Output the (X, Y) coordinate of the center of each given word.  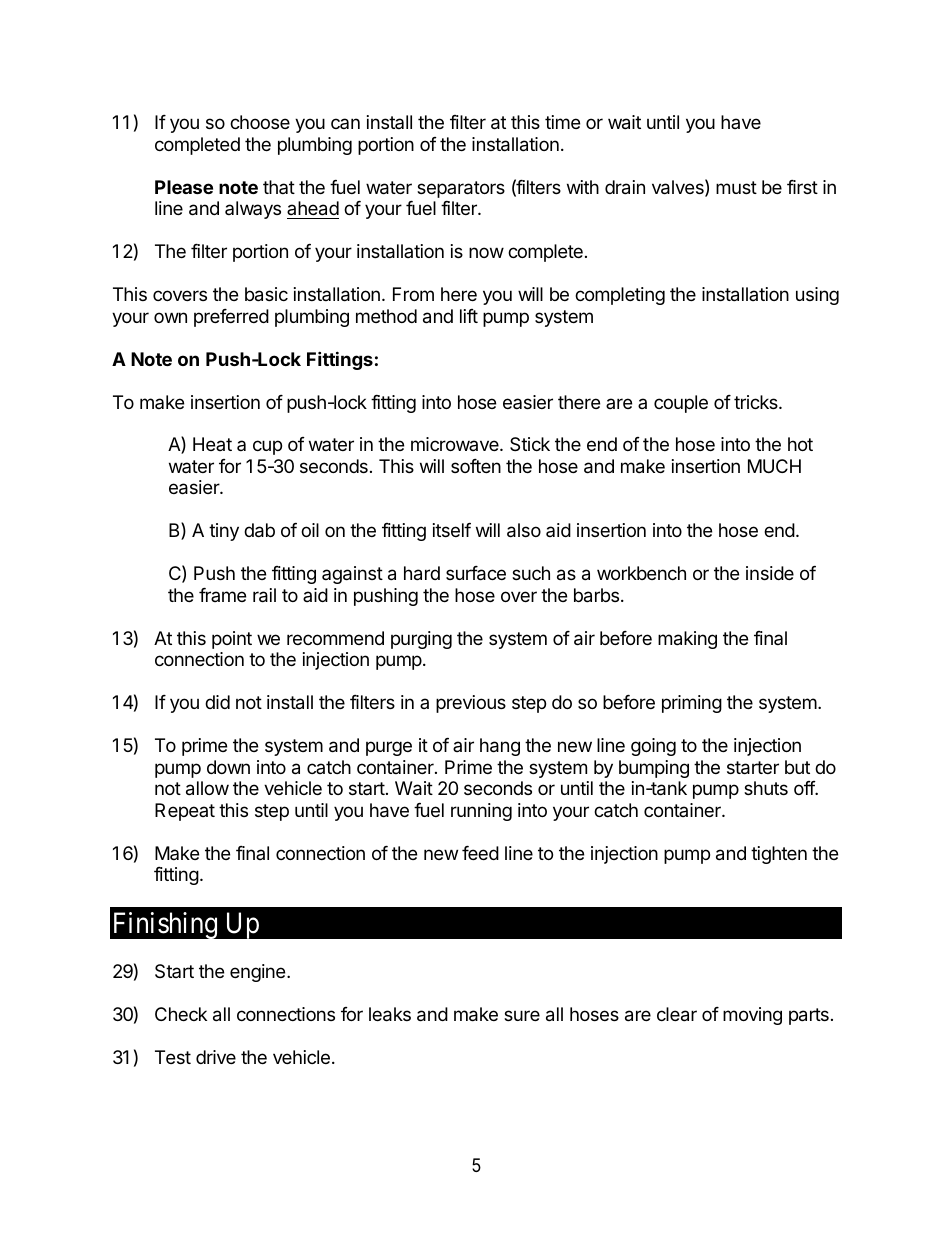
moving (752, 1016)
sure (522, 1015)
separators (461, 189)
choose (260, 122)
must (736, 187)
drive (216, 1057)
